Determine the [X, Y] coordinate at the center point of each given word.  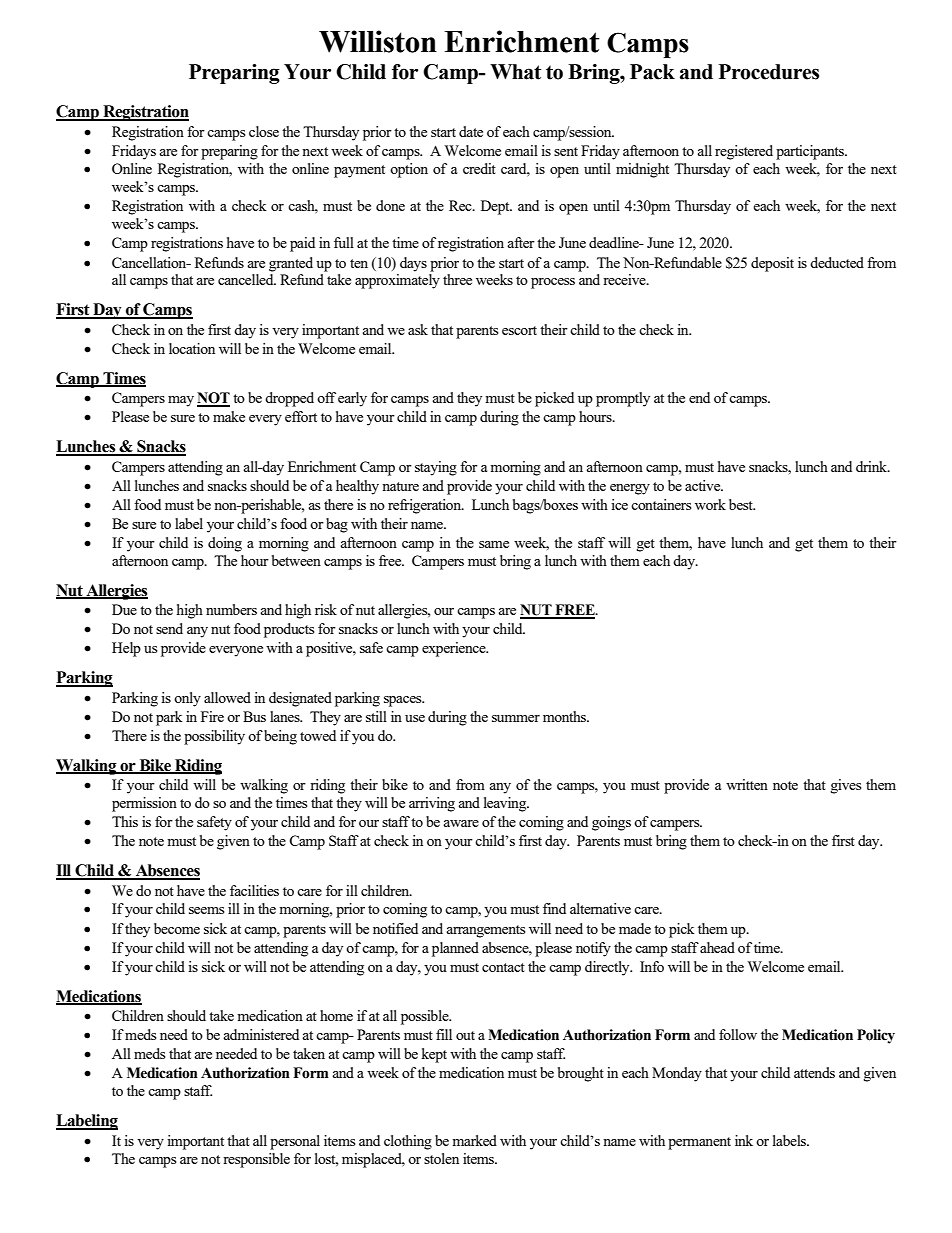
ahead [717, 947]
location [192, 348]
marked [474, 1140]
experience [455, 649]
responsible [256, 1160]
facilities [254, 890]
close [264, 131]
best [742, 504]
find [554, 908]
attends [814, 1072]
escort [519, 330]
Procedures [769, 72]
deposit [772, 264]
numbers [231, 609]
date [471, 131]
